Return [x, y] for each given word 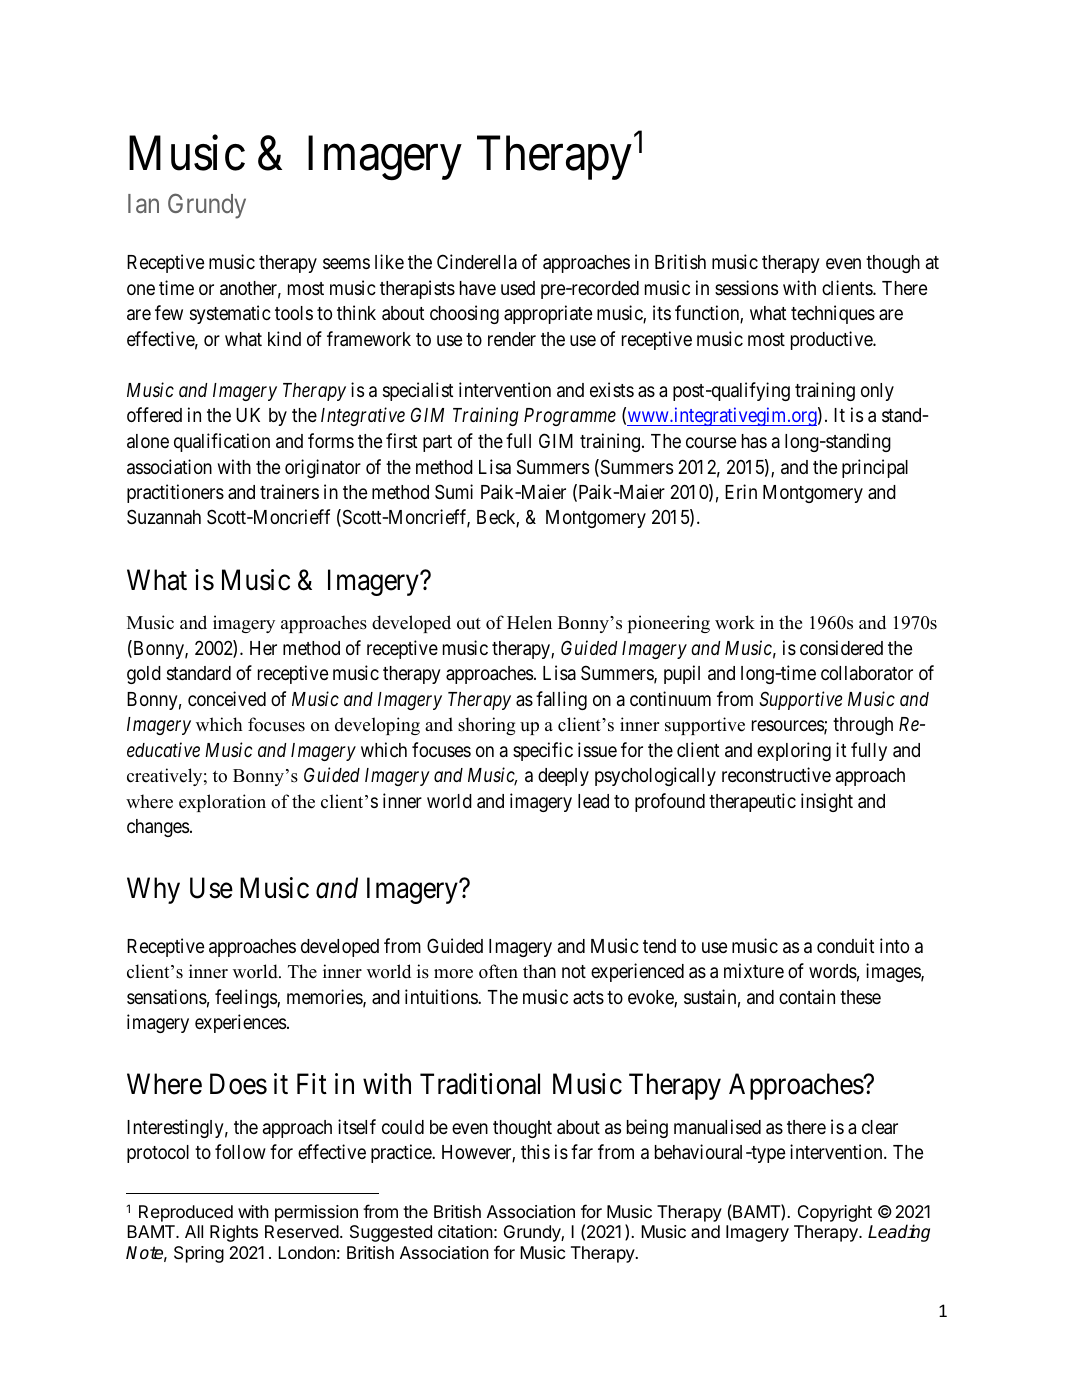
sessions [746, 287]
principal [875, 468]
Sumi [454, 491]
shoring [486, 726]
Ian [143, 203]
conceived [227, 698]
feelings [246, 998]
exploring [794, 751]
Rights [234, 1233]
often [498, 971]
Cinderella [477, 261]
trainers [289, 491]
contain [807, 996]
